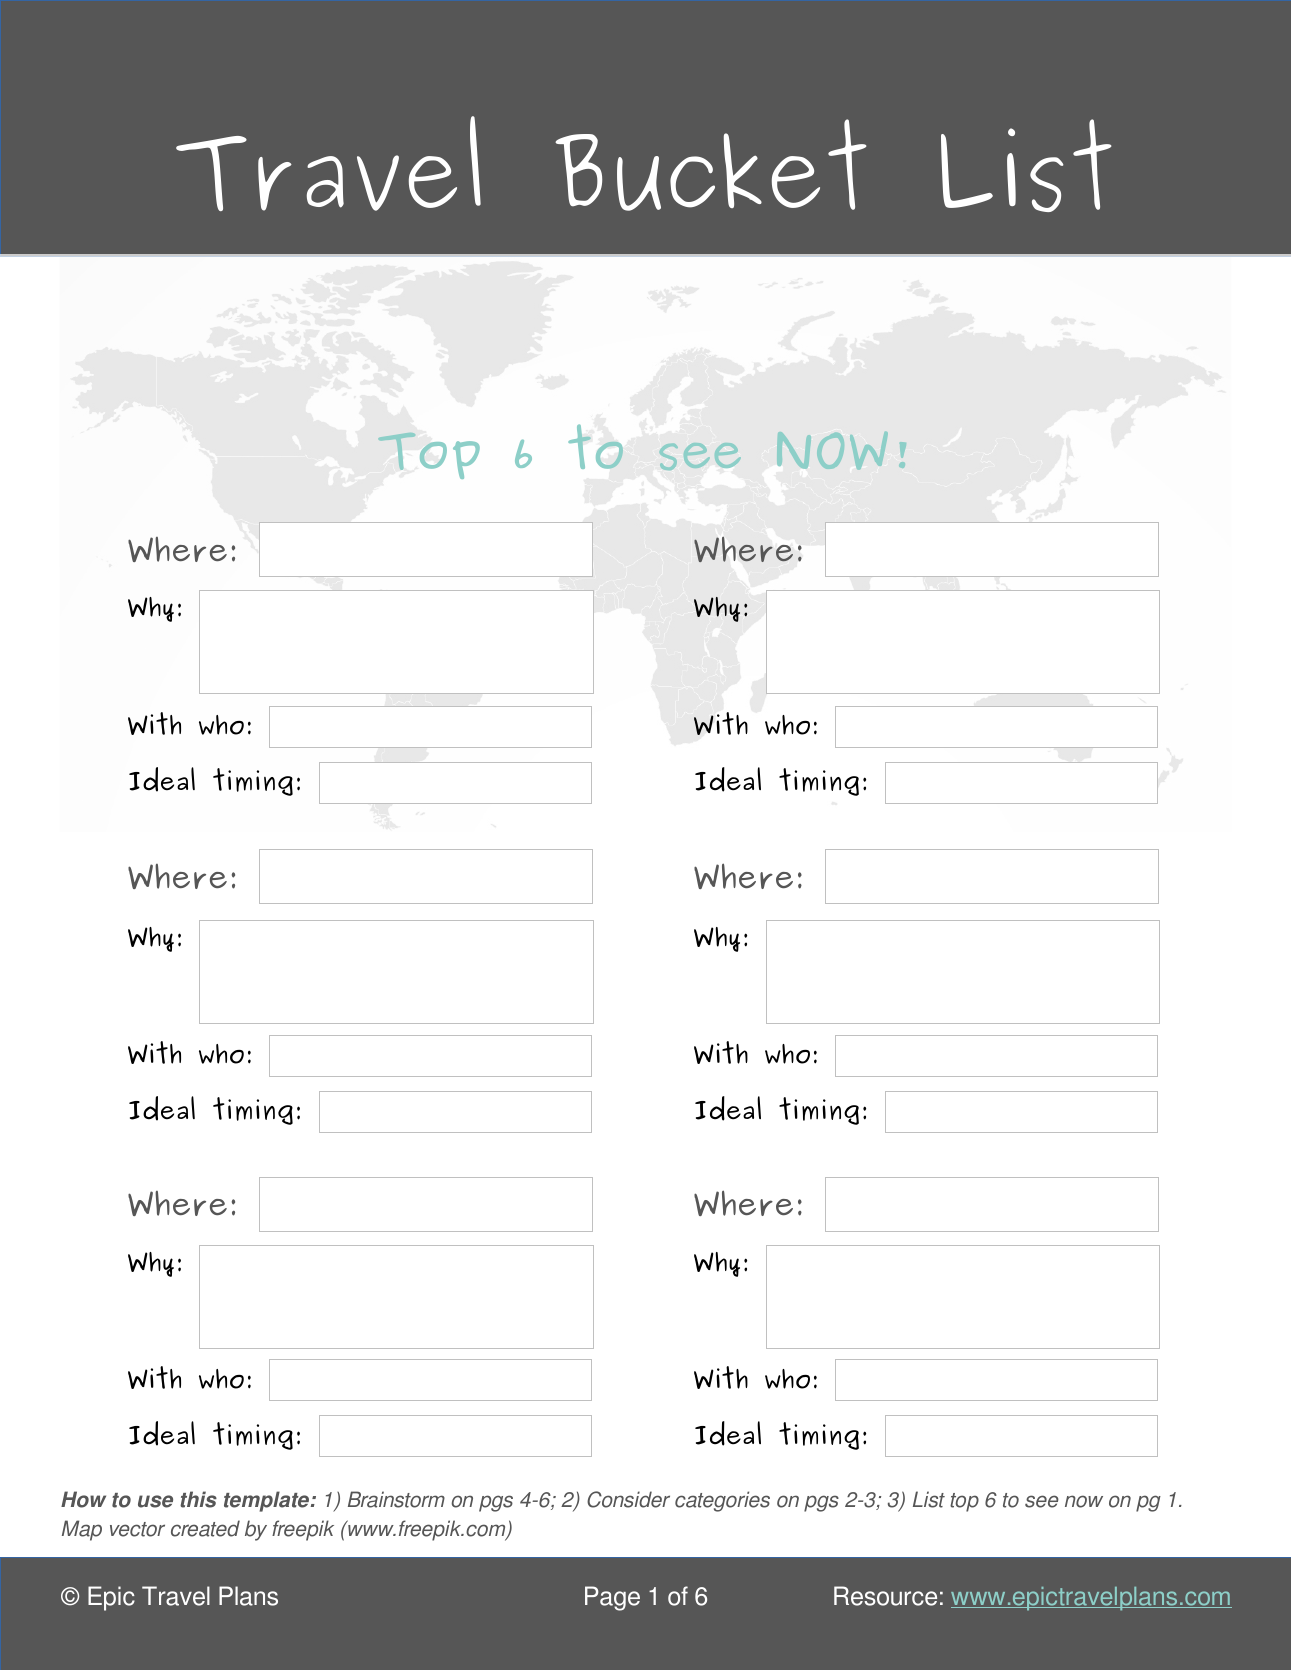 This screenshot has width=1291, height=1670. Describe the element at coordinates (885, 1596) in the screenshot. I see `Resource` at that location.
